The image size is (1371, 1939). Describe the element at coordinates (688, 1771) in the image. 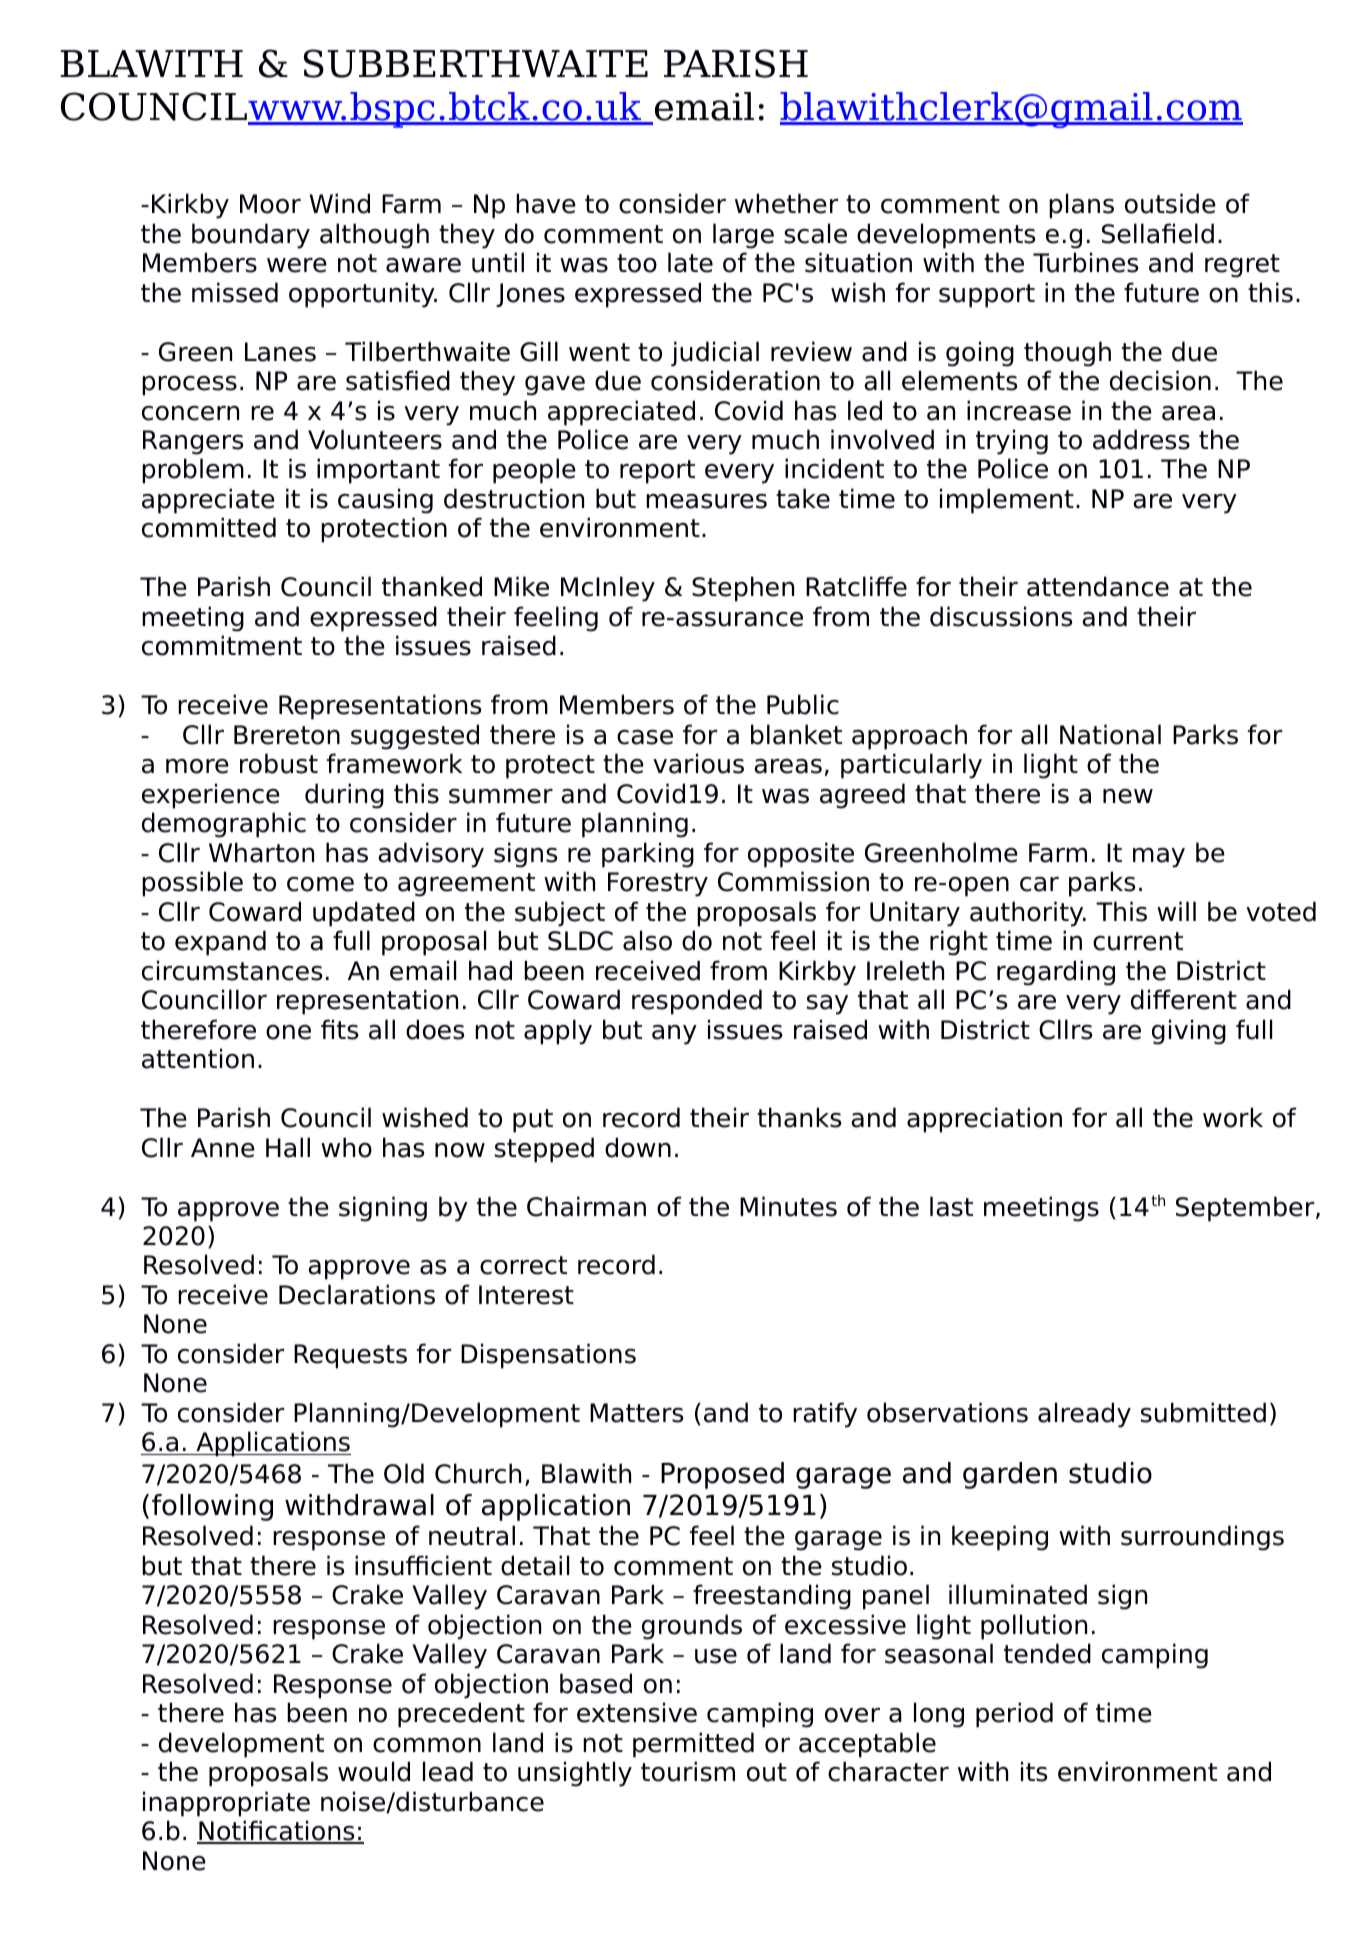

I see `tourism` at that location.
